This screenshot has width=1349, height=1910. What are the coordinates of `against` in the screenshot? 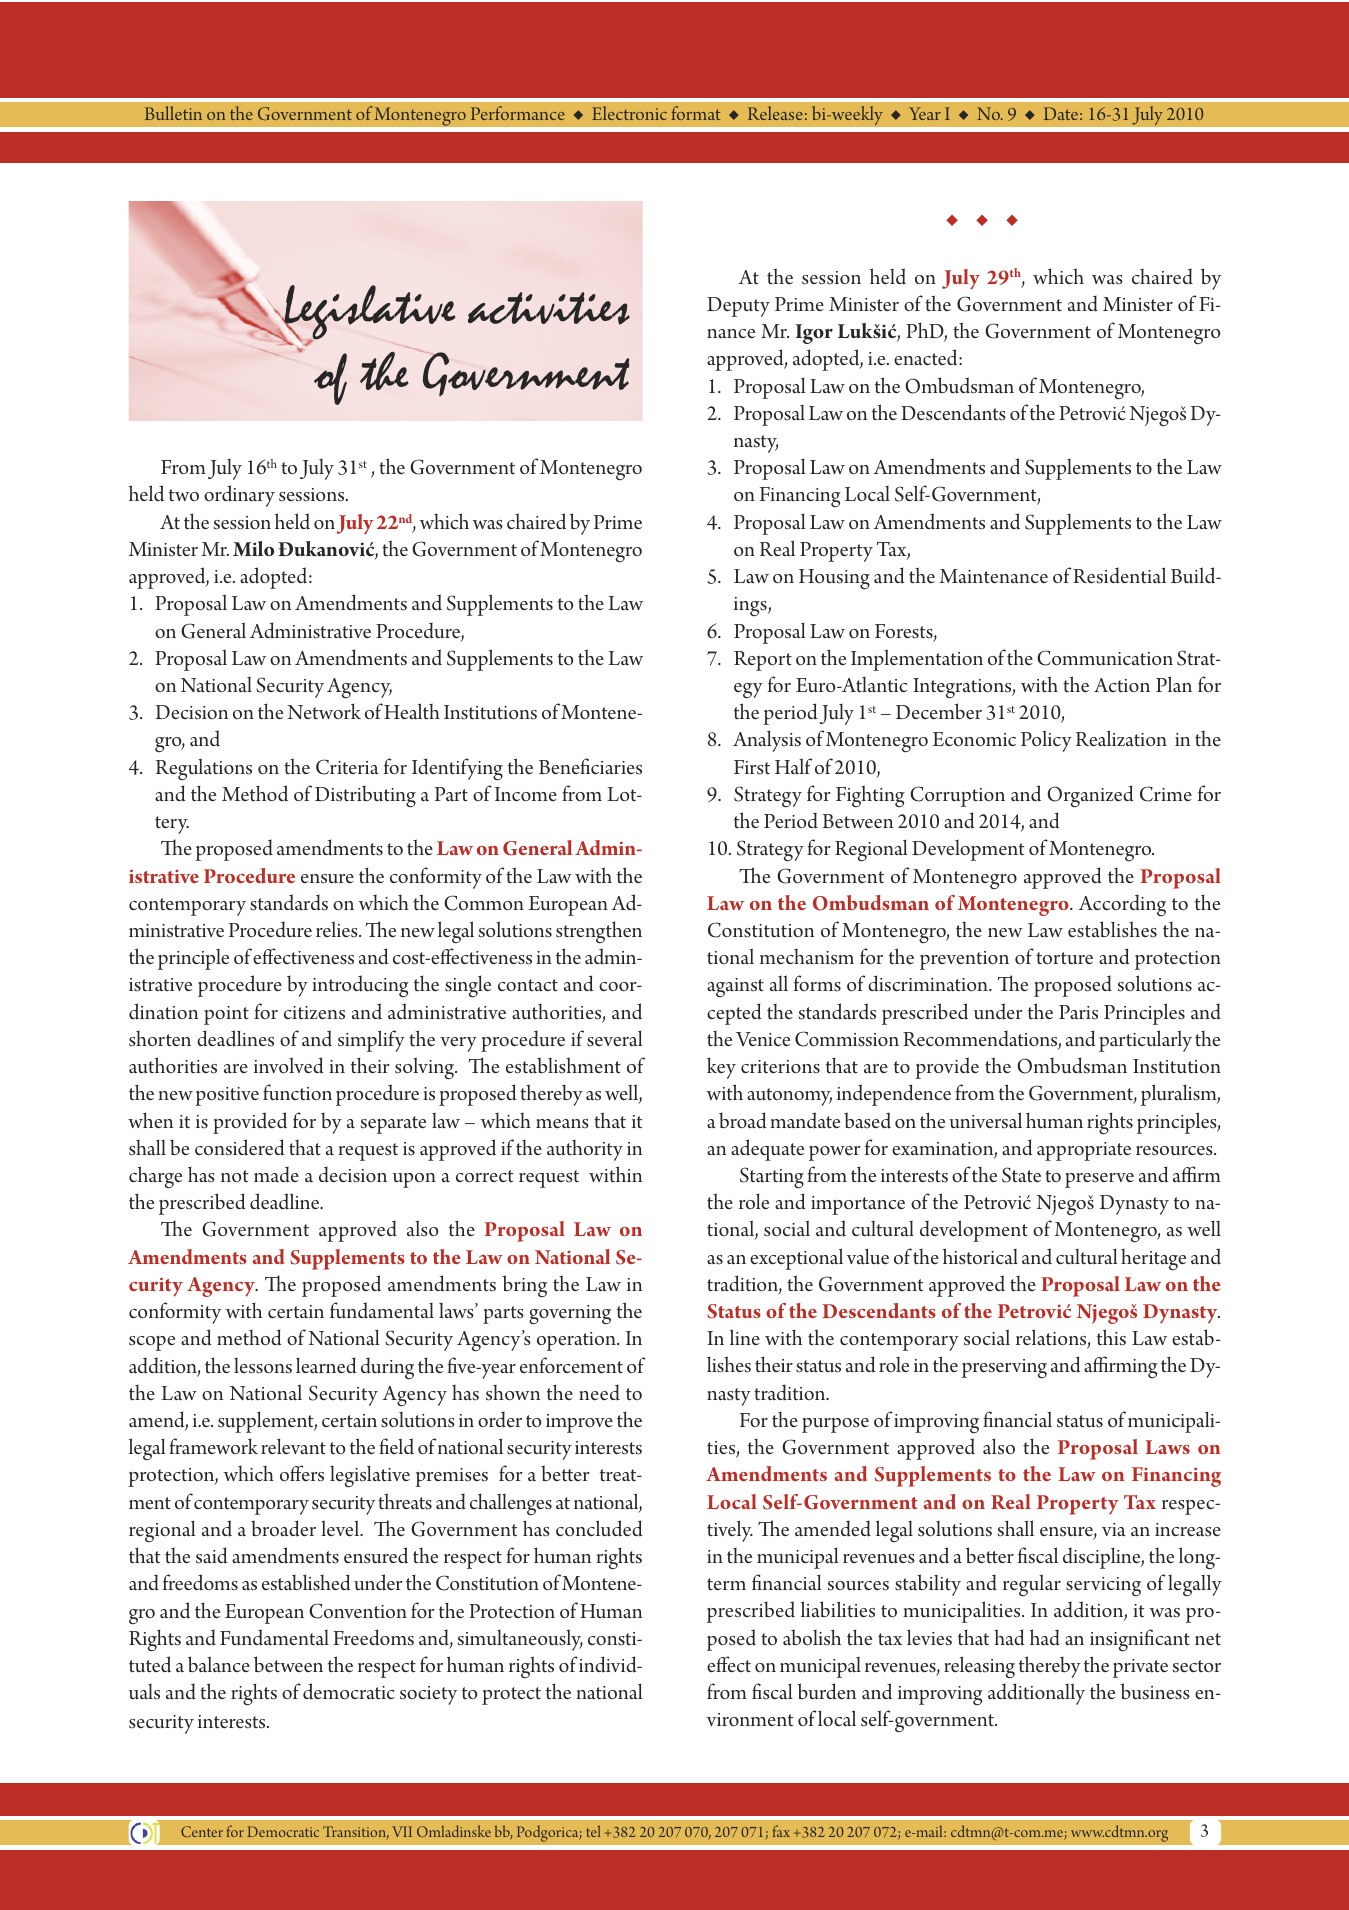 It's located at (735, 987).
